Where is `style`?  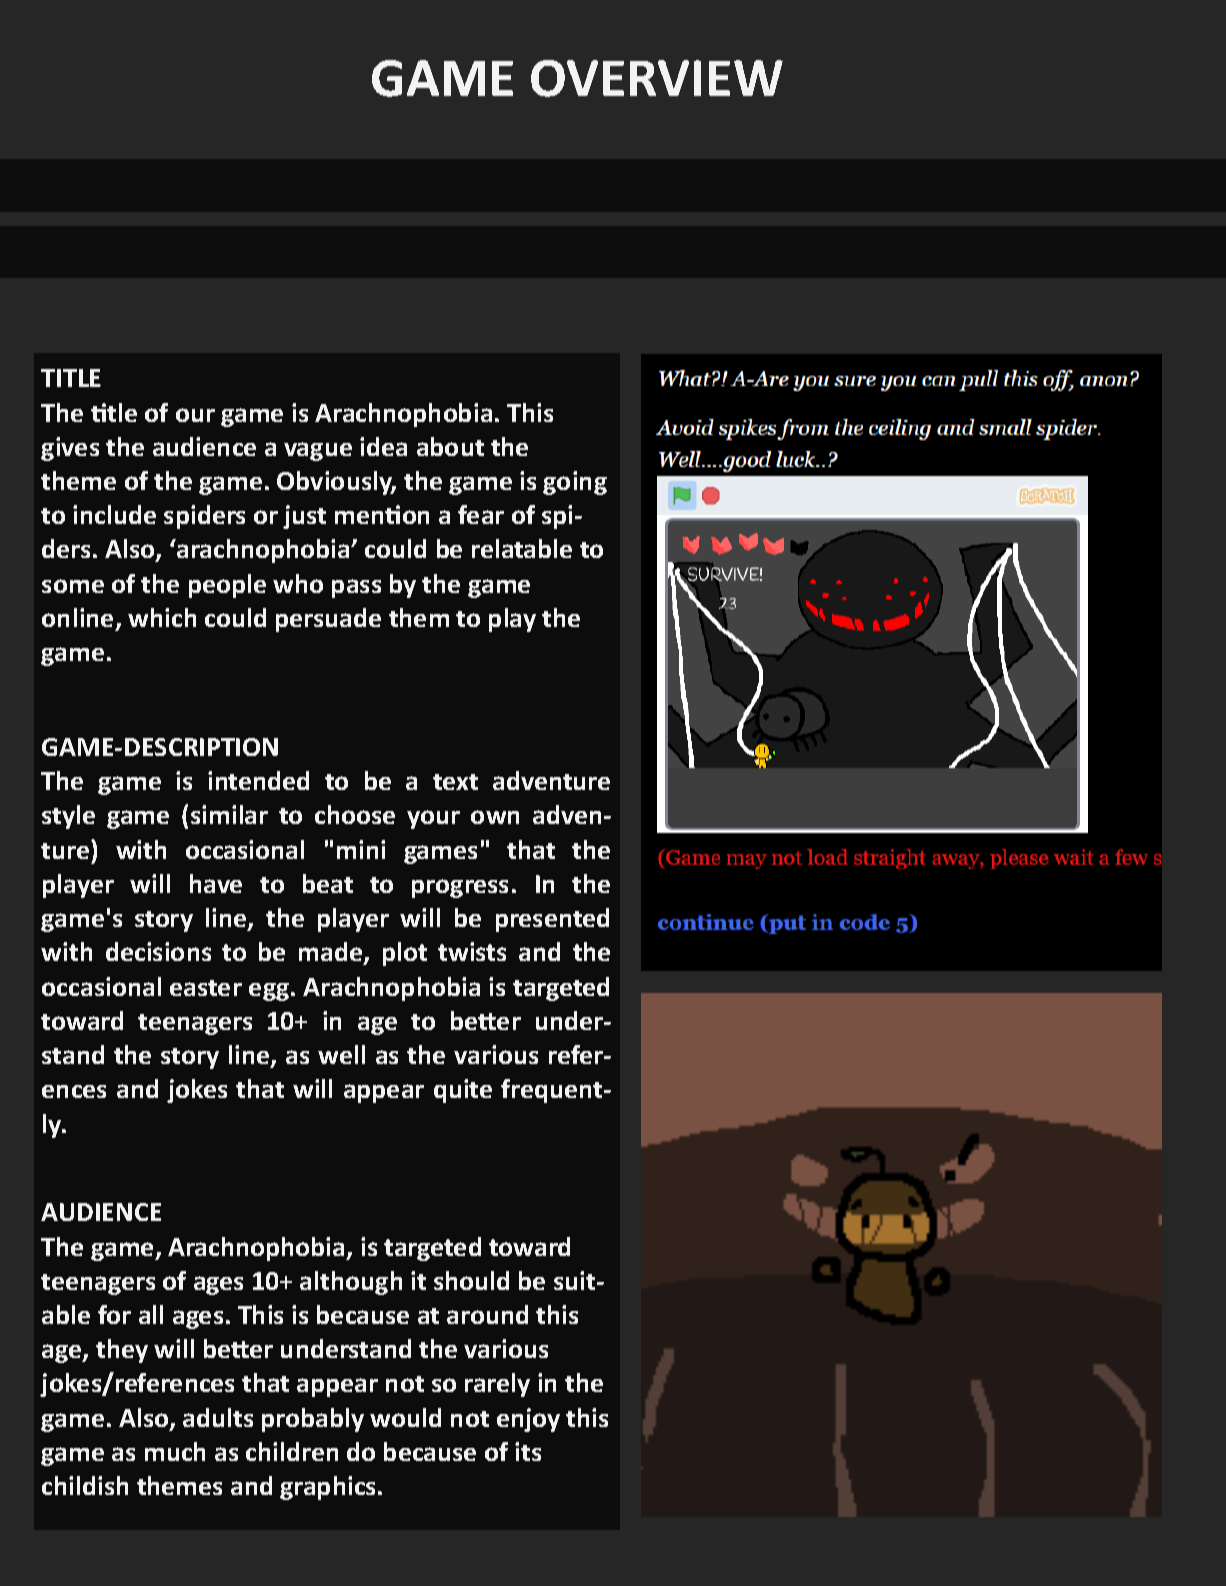 style is located at coordinates (68, 817).
